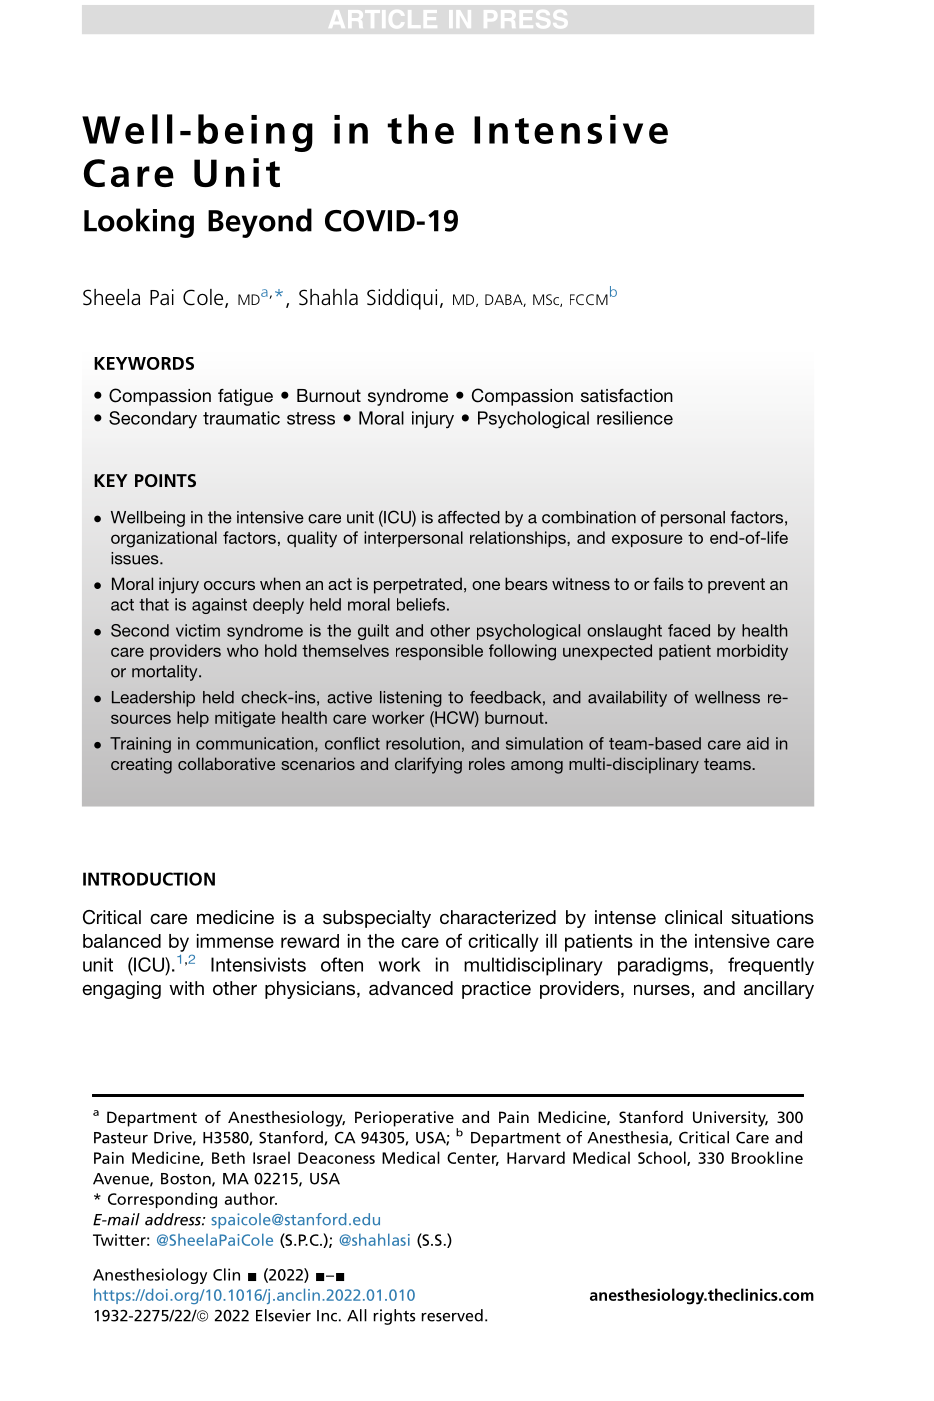 Image resolution: width=934 pixels, height=1401 pixels. I want to click on characterized, so click(498, 917).
